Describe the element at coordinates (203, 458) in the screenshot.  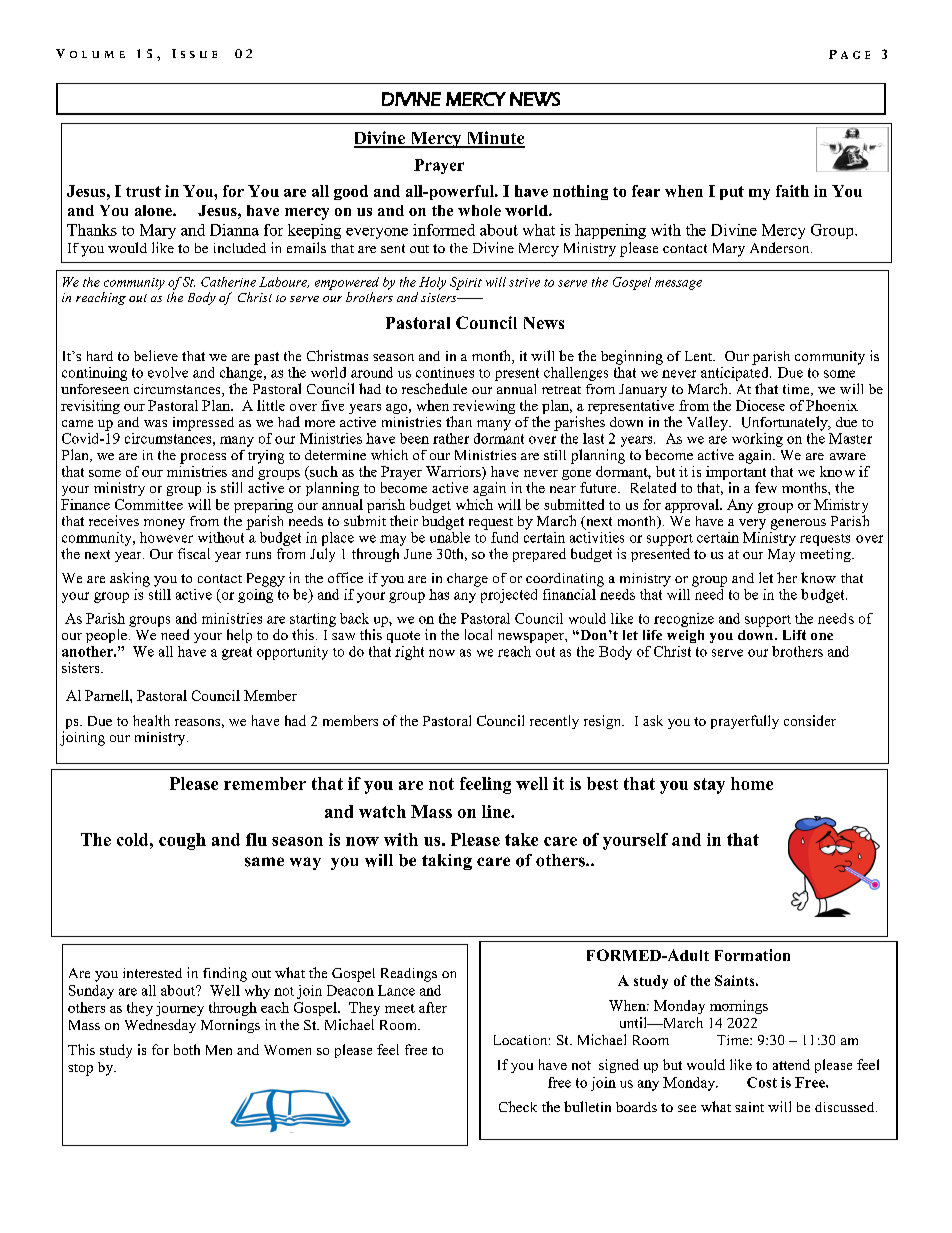
I see `process` at that location.
